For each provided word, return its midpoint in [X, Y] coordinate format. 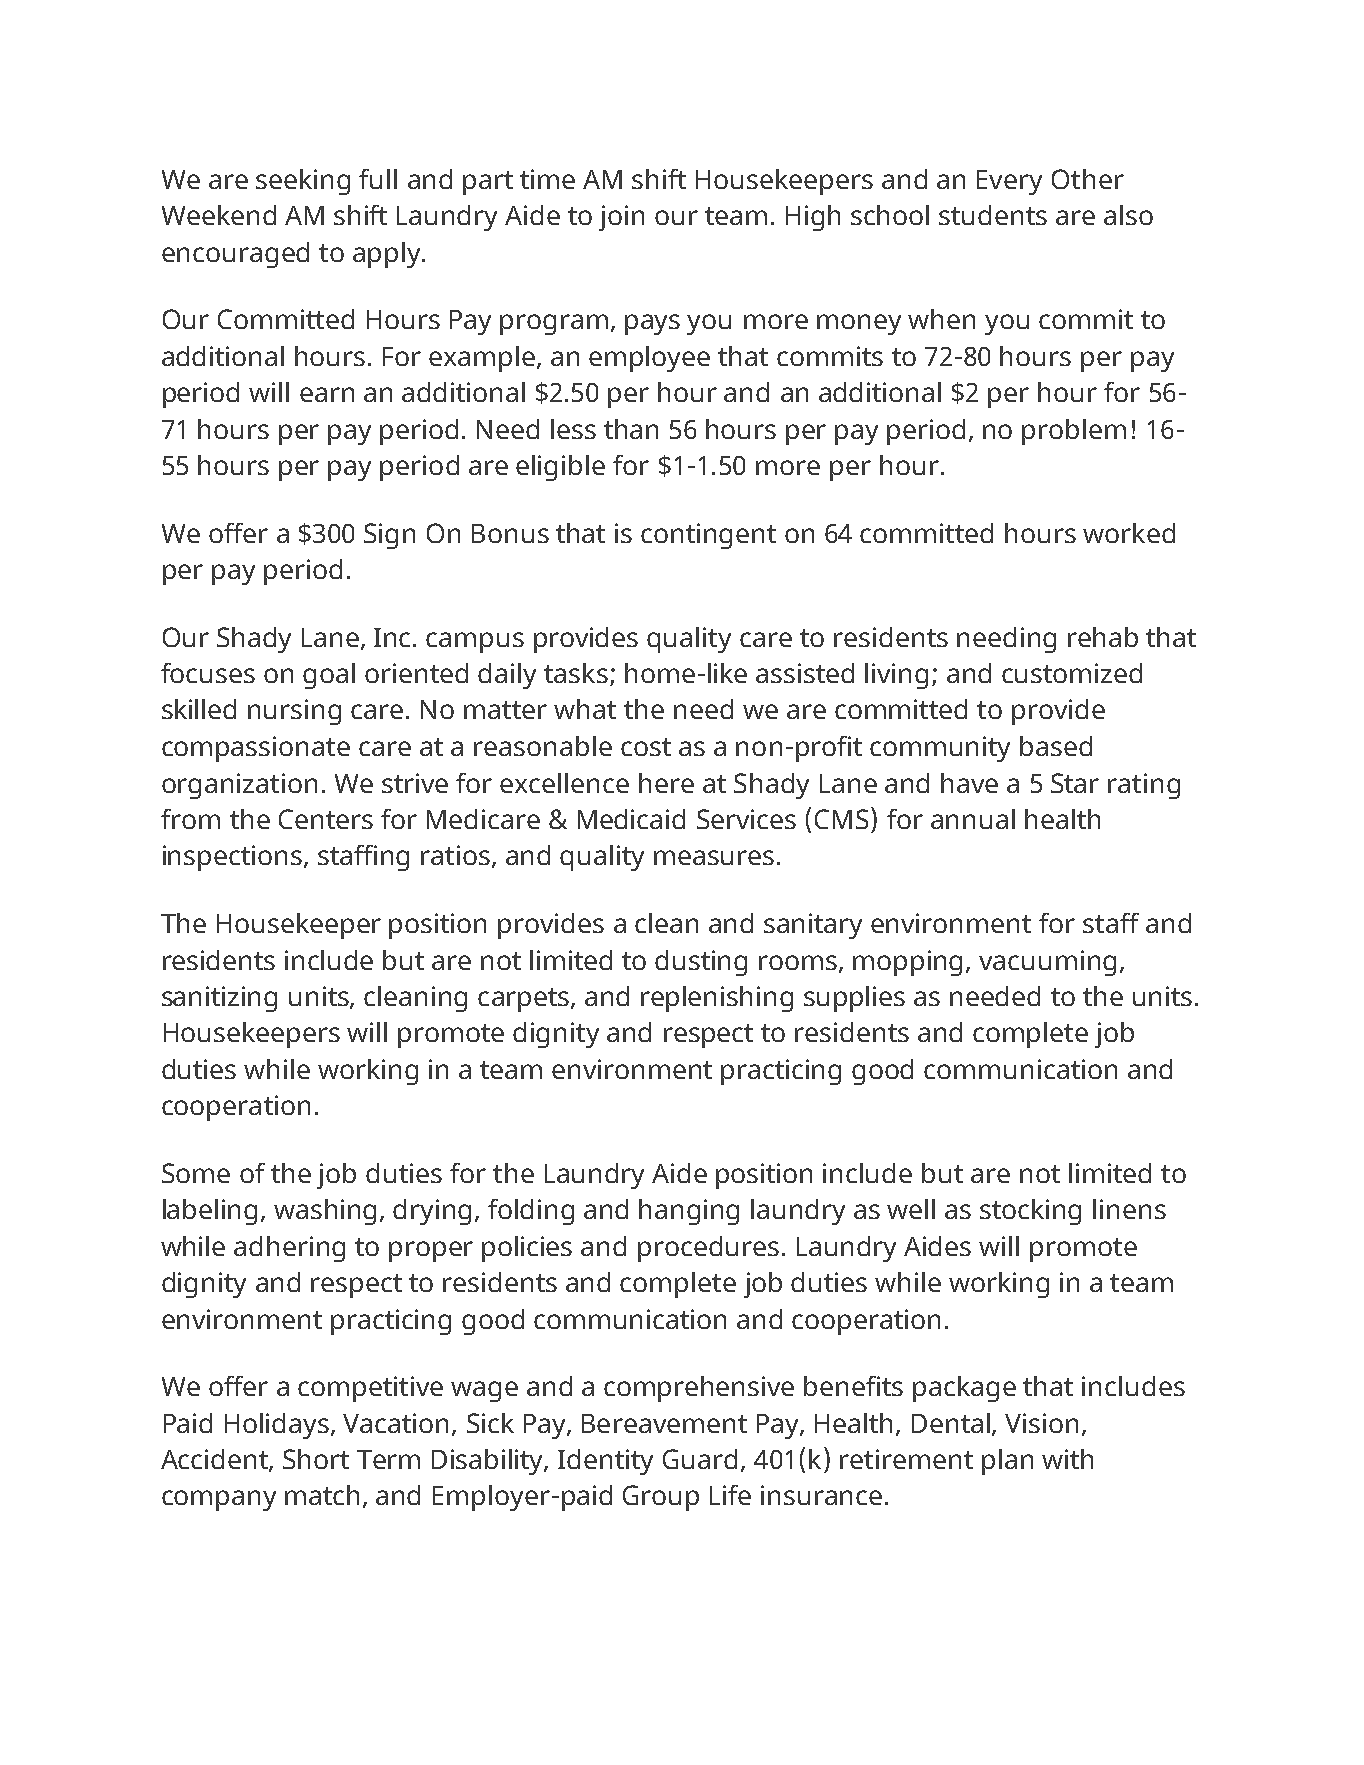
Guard [700, 1459]
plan [1007, 1462]
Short [316, 1459]
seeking [303, 182]
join [621, 218]
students [993, 215]
